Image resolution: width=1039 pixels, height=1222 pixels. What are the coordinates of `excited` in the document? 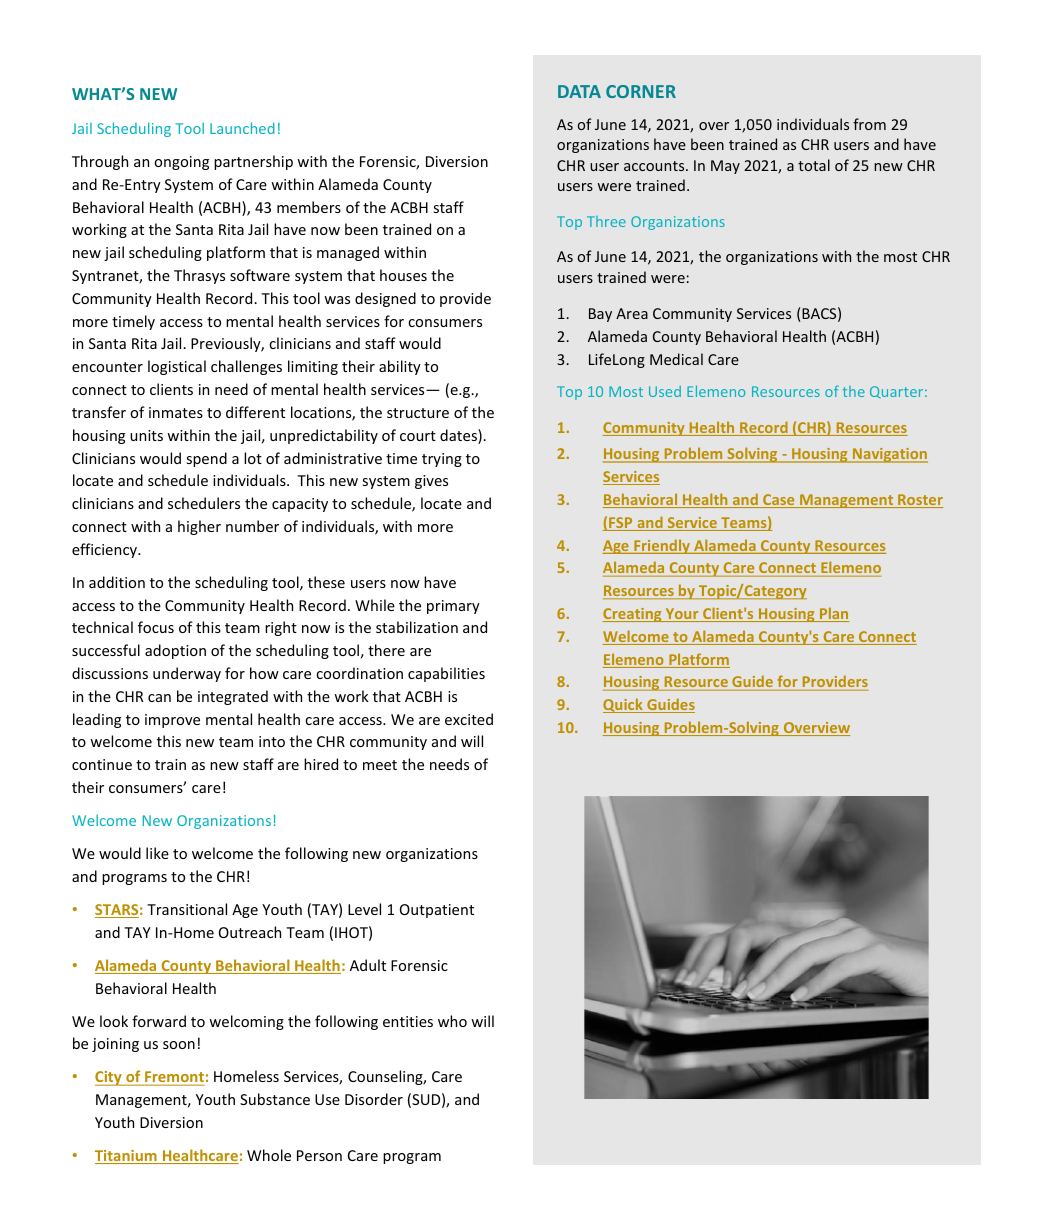 It's located at (469, 719).
